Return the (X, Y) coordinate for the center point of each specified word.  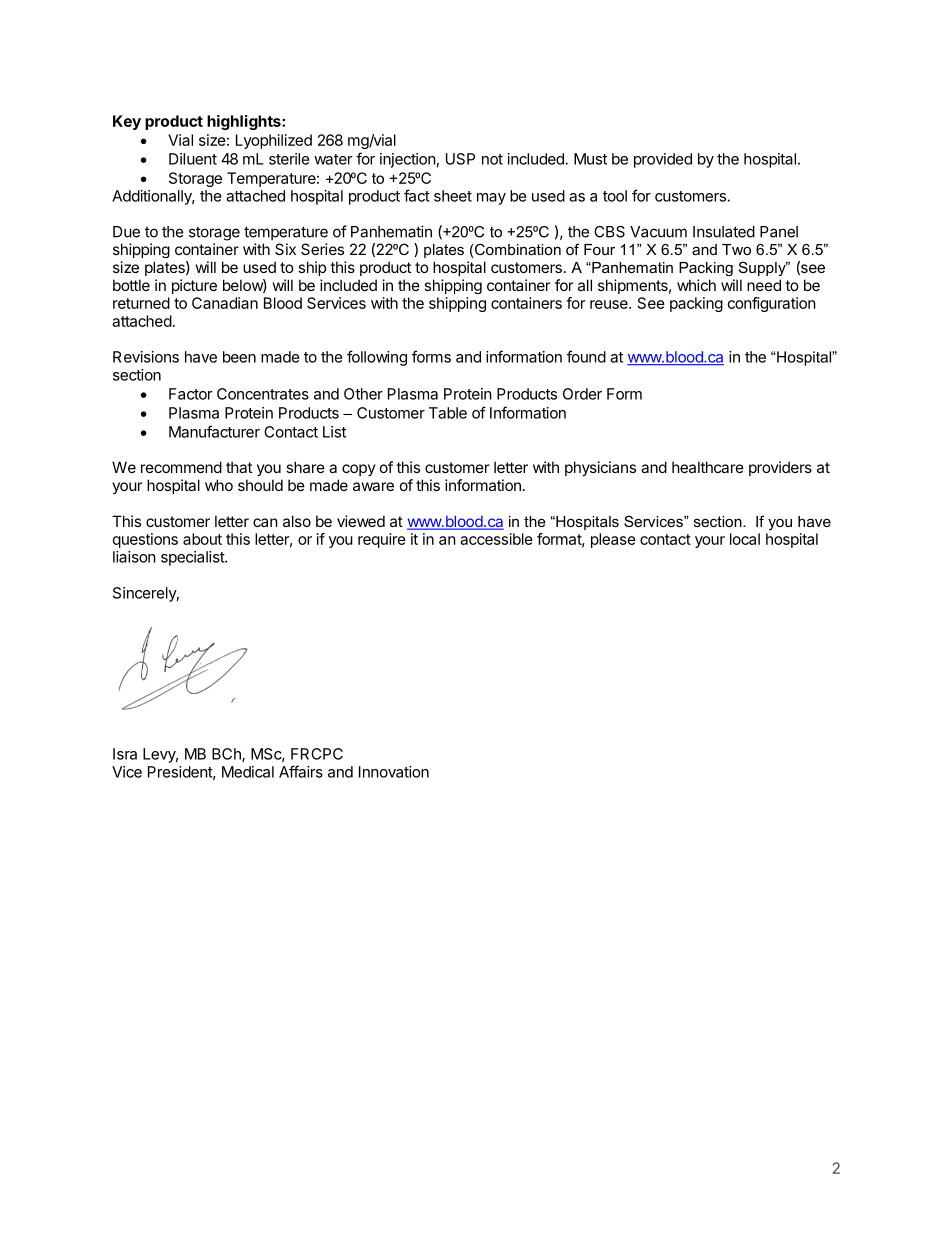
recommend (181, 467)
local (745, 539)
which (696, 285)
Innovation (394, 772)
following (377, 358)
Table (448, 413)
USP (460, 159)
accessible (496, 539)
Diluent (193, 159)
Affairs (301, 771)
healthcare (708, 467)
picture (194, 286)
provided (663, 160)
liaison (134, 557)
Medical (248, 772)
